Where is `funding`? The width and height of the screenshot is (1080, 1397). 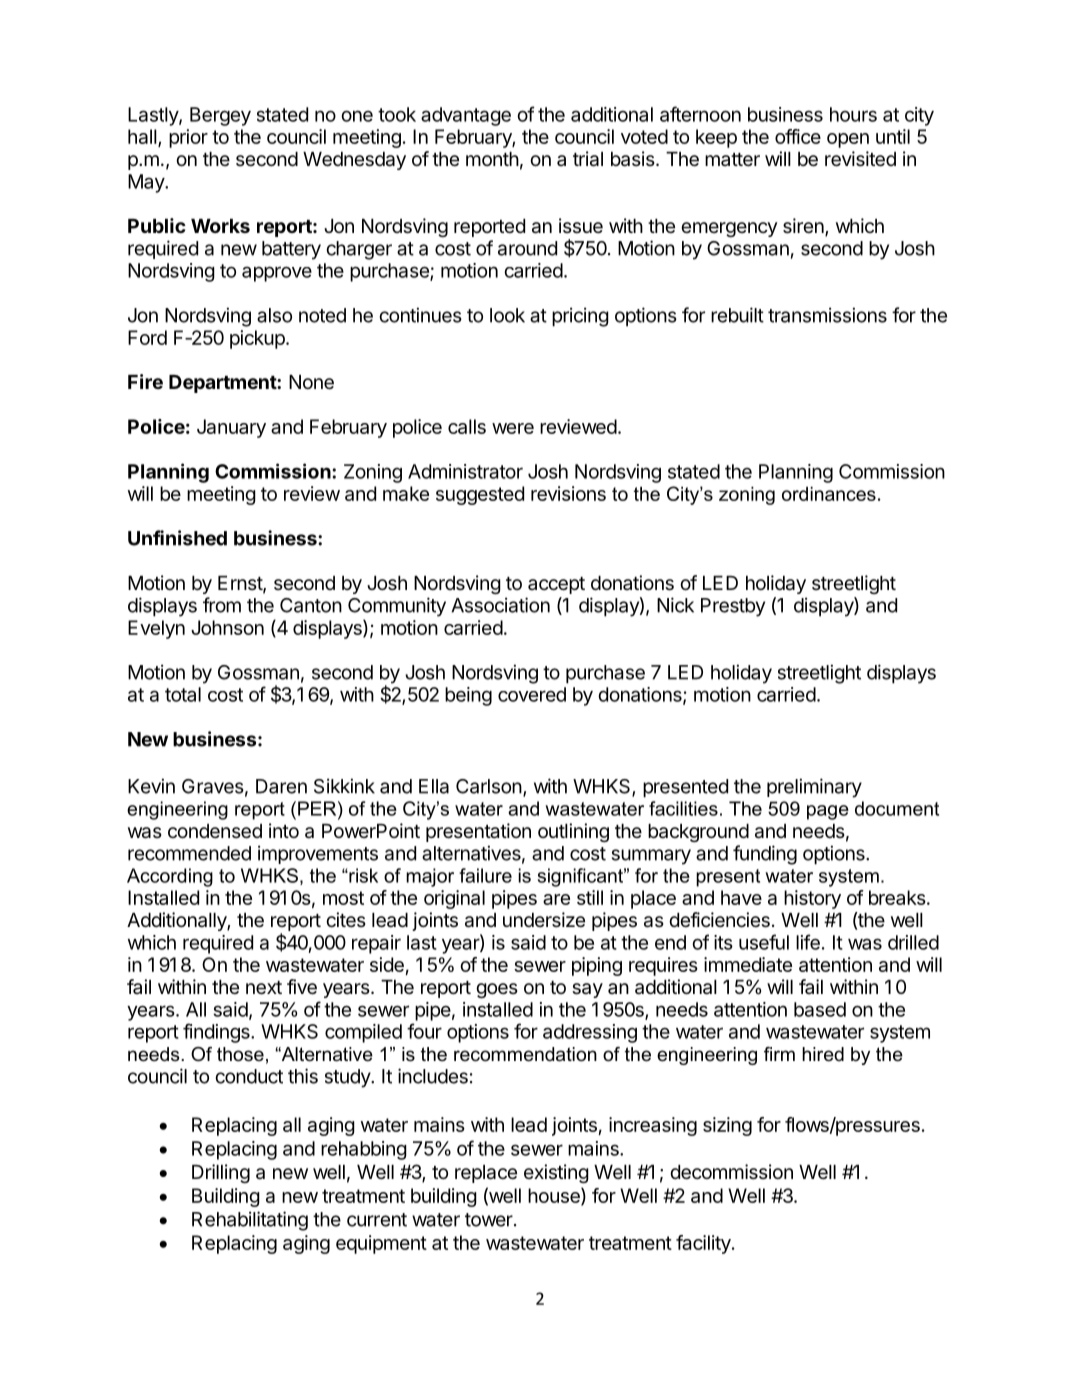 funding is located at coordinates (765, 855).
